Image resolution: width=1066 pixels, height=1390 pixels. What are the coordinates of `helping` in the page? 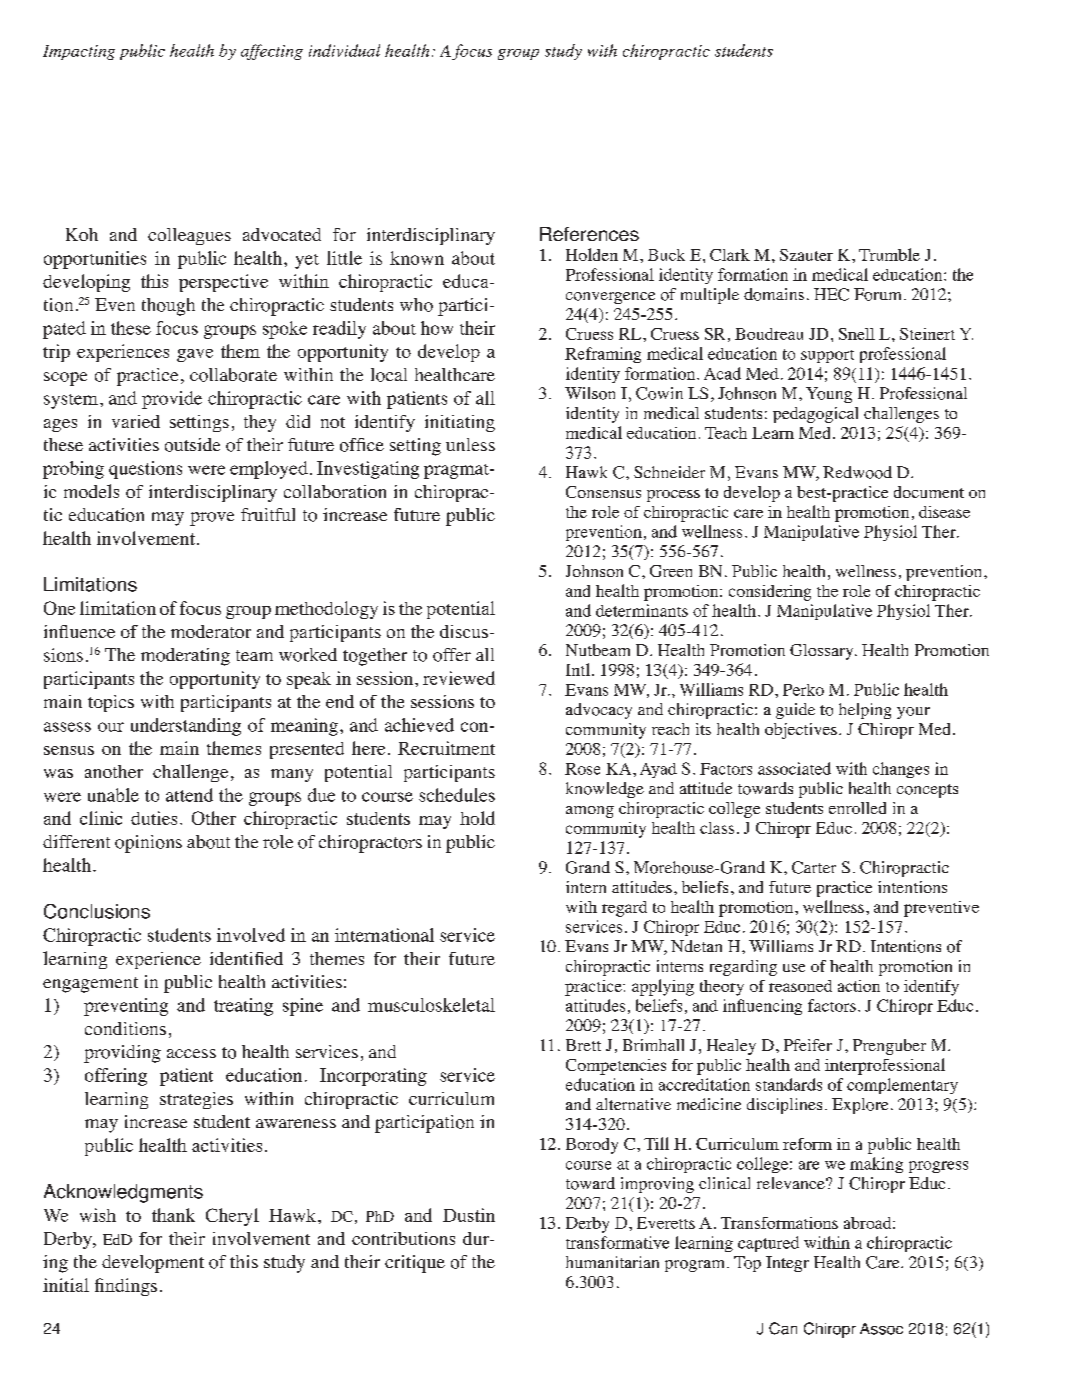 It's located at (865, 711).
